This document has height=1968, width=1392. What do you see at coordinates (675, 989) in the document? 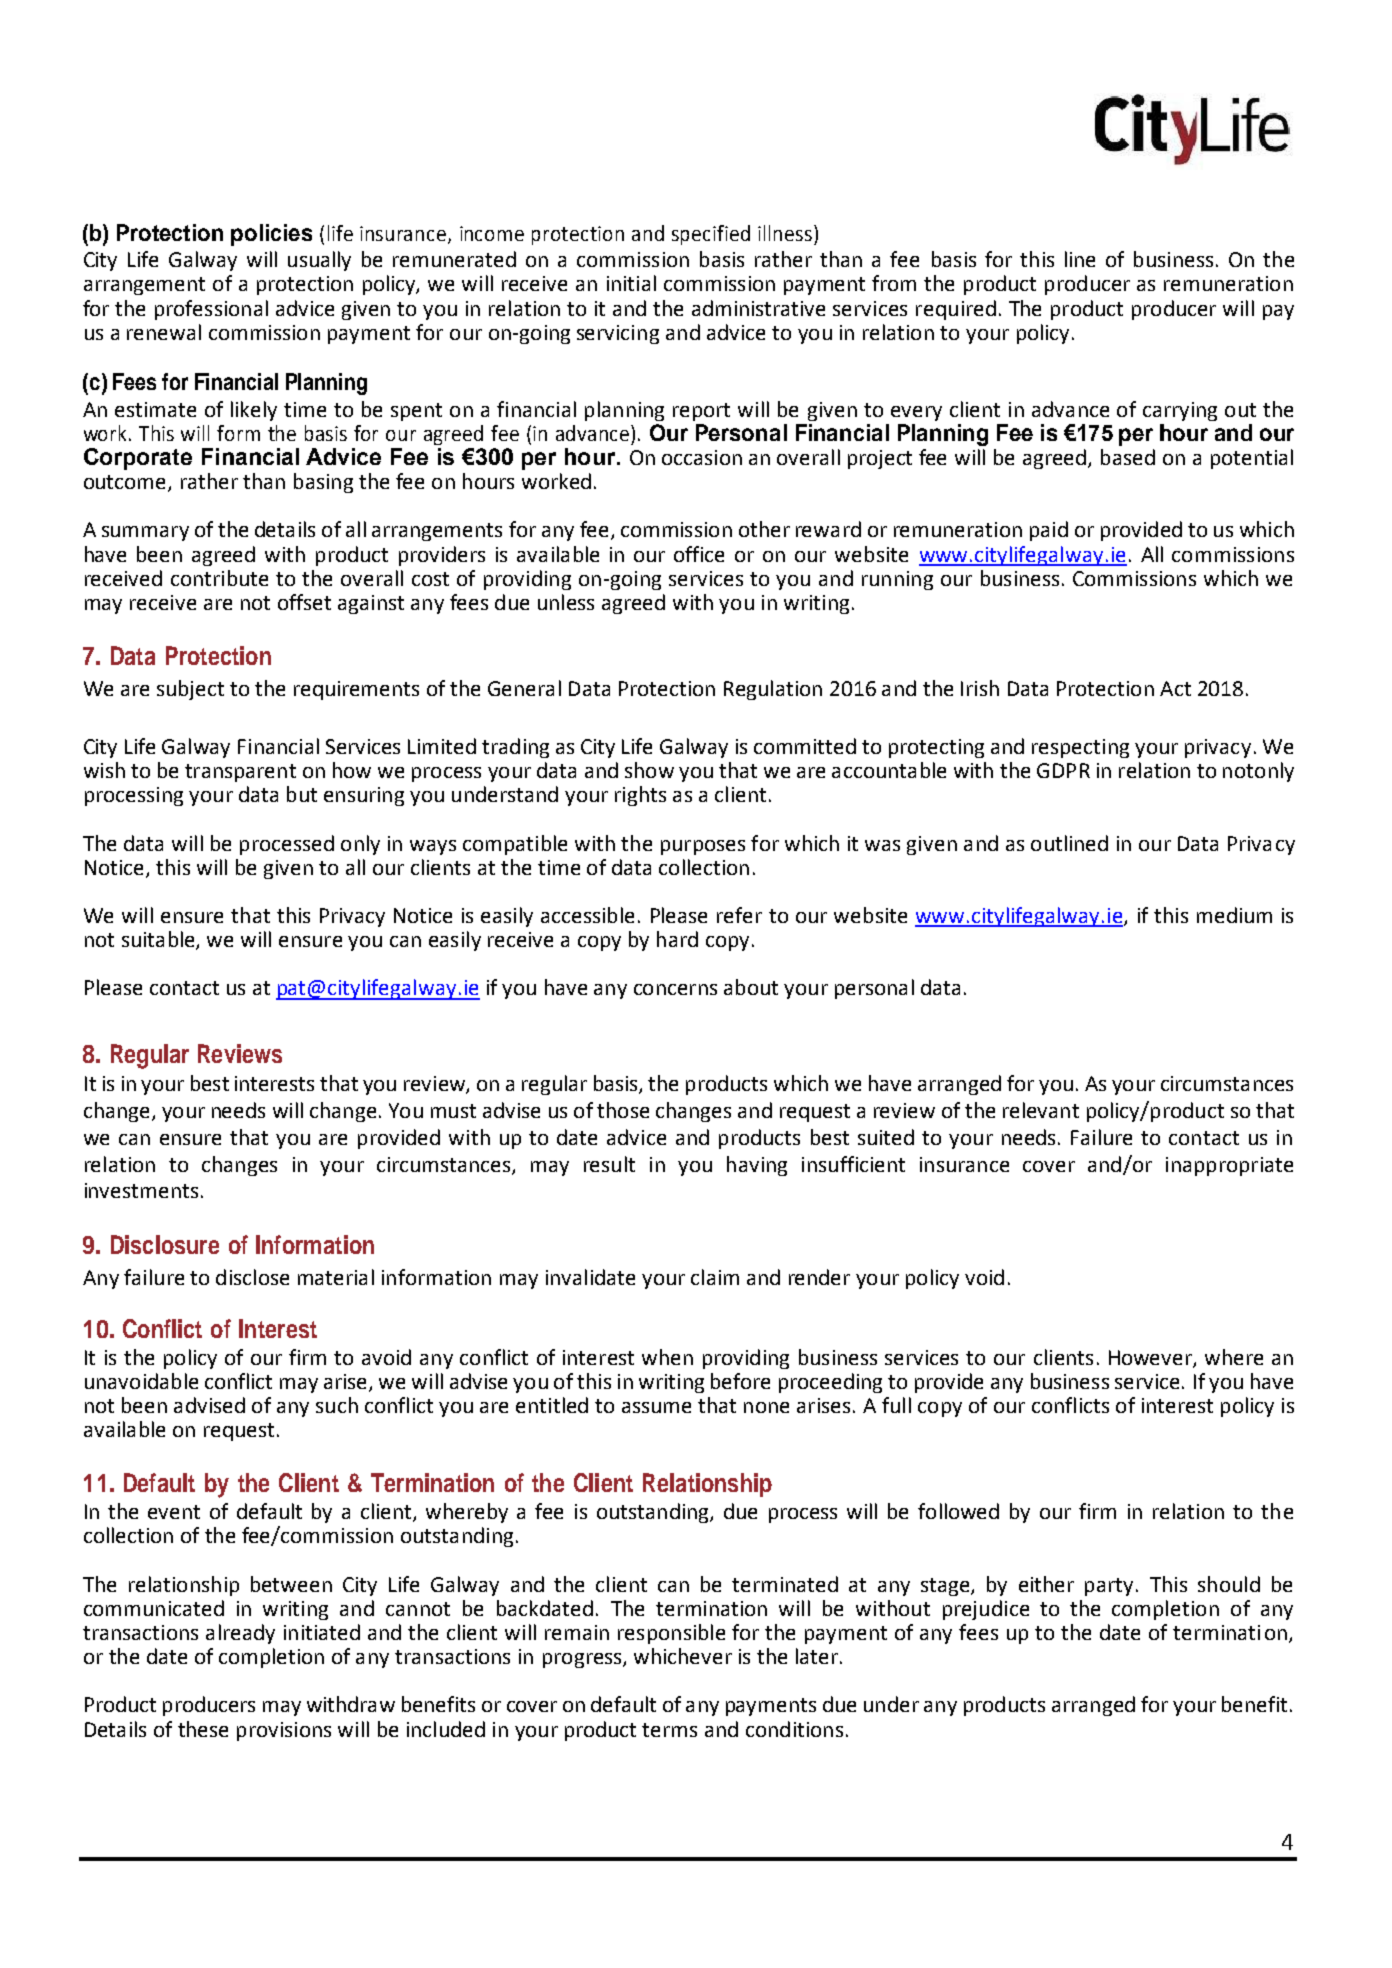
I see `concerns` at bounding box center [675, 989].
